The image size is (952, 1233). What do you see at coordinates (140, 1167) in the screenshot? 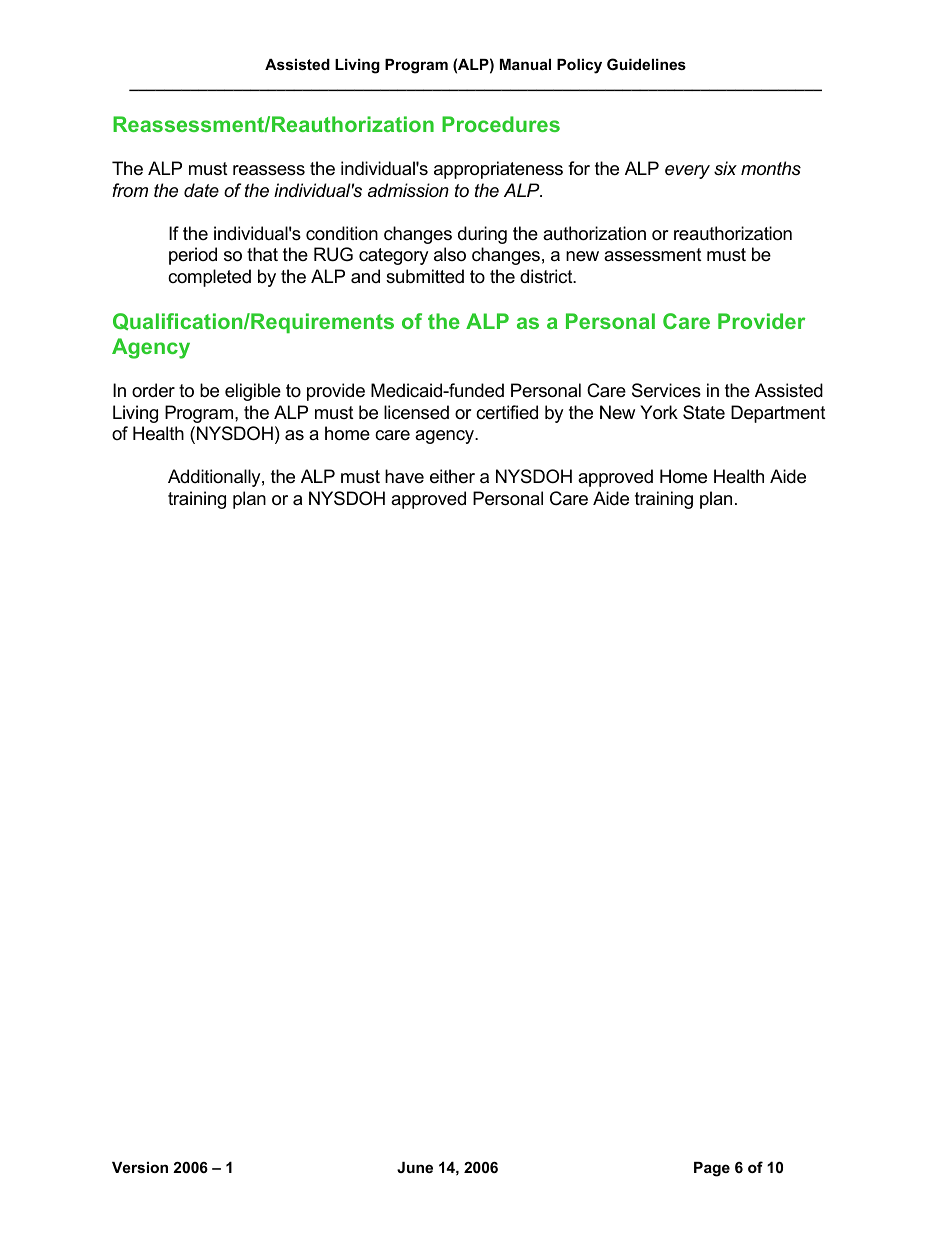
I see `Version` at bounding box center [140, 1167].
